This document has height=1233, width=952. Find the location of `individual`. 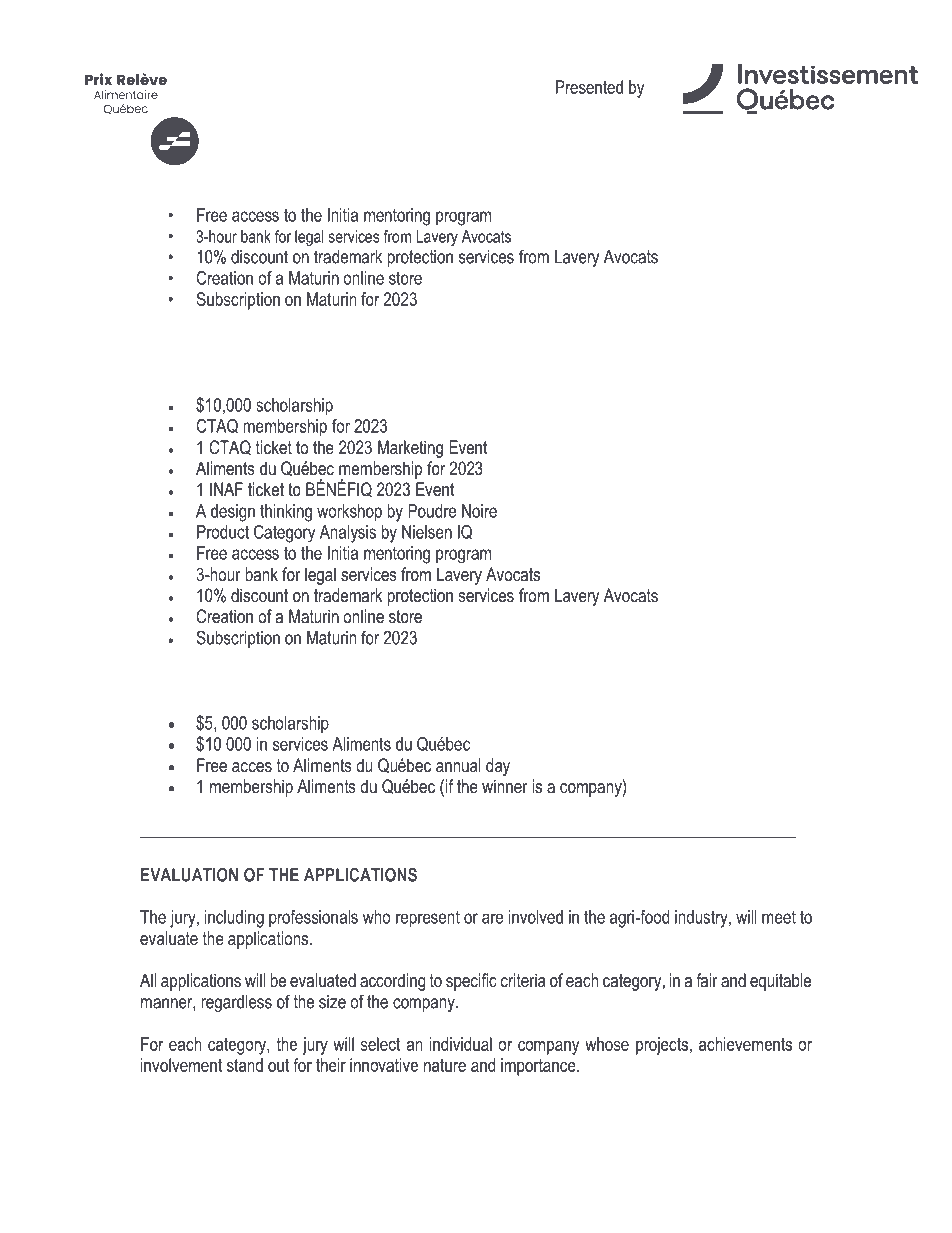

individual is located at coordinates (460, 1044).
